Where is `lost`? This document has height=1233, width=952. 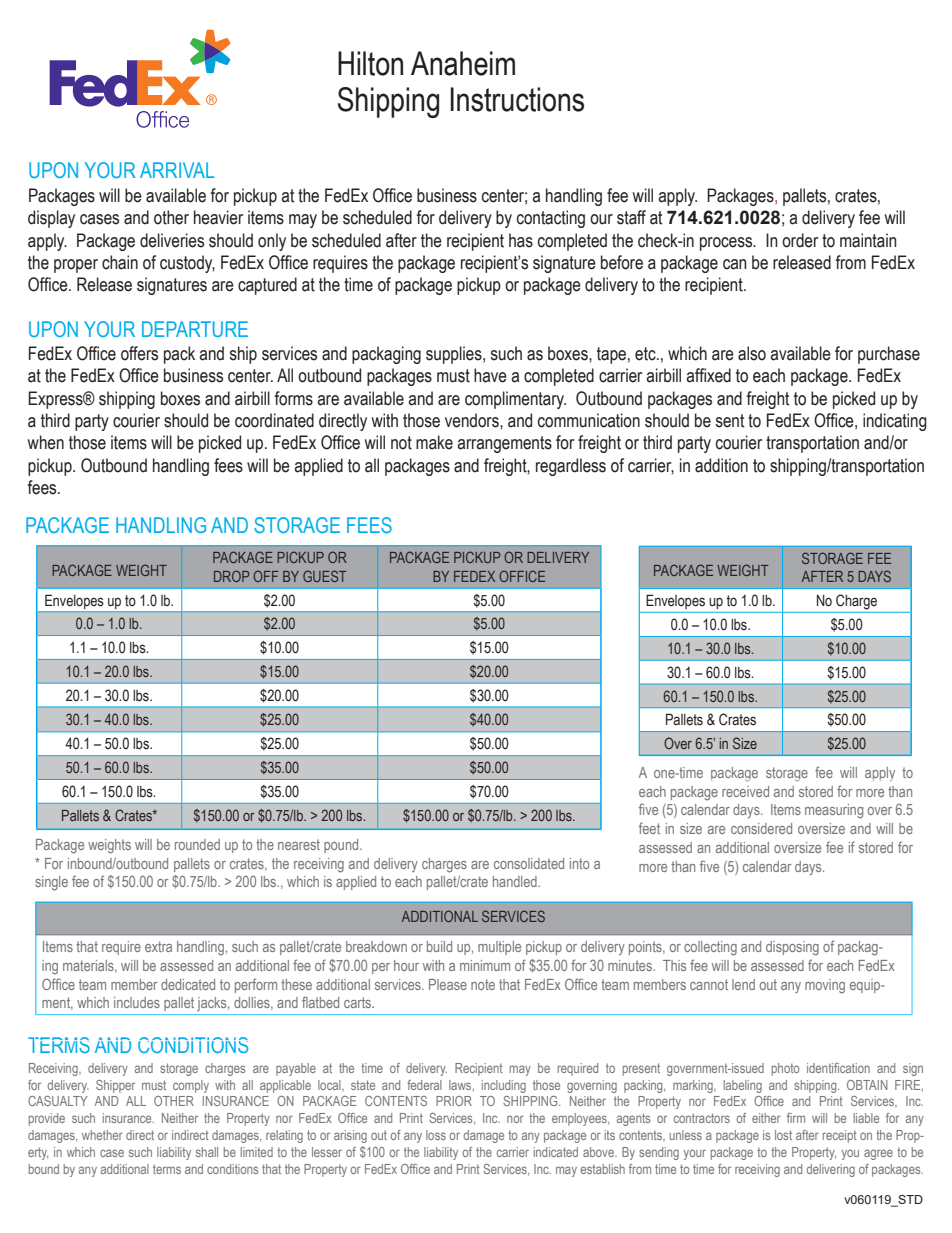
lost is located at coordinates (783, 1135).
